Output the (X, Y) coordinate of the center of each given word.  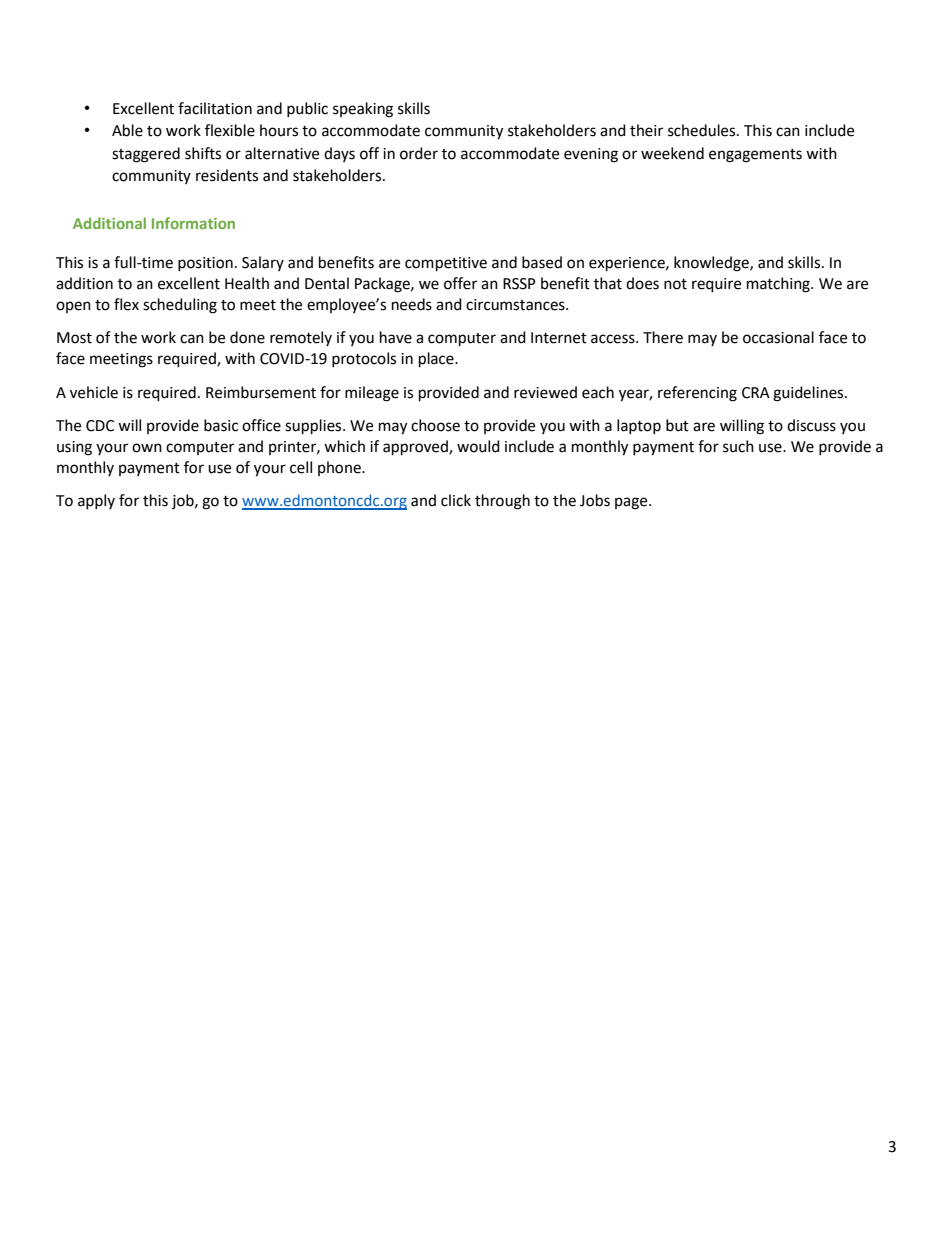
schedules (703, 130)
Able (127, 130)
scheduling (180, 306)
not (675, 284)
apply (96, 501)
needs (412, 304)
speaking (363, 110)
